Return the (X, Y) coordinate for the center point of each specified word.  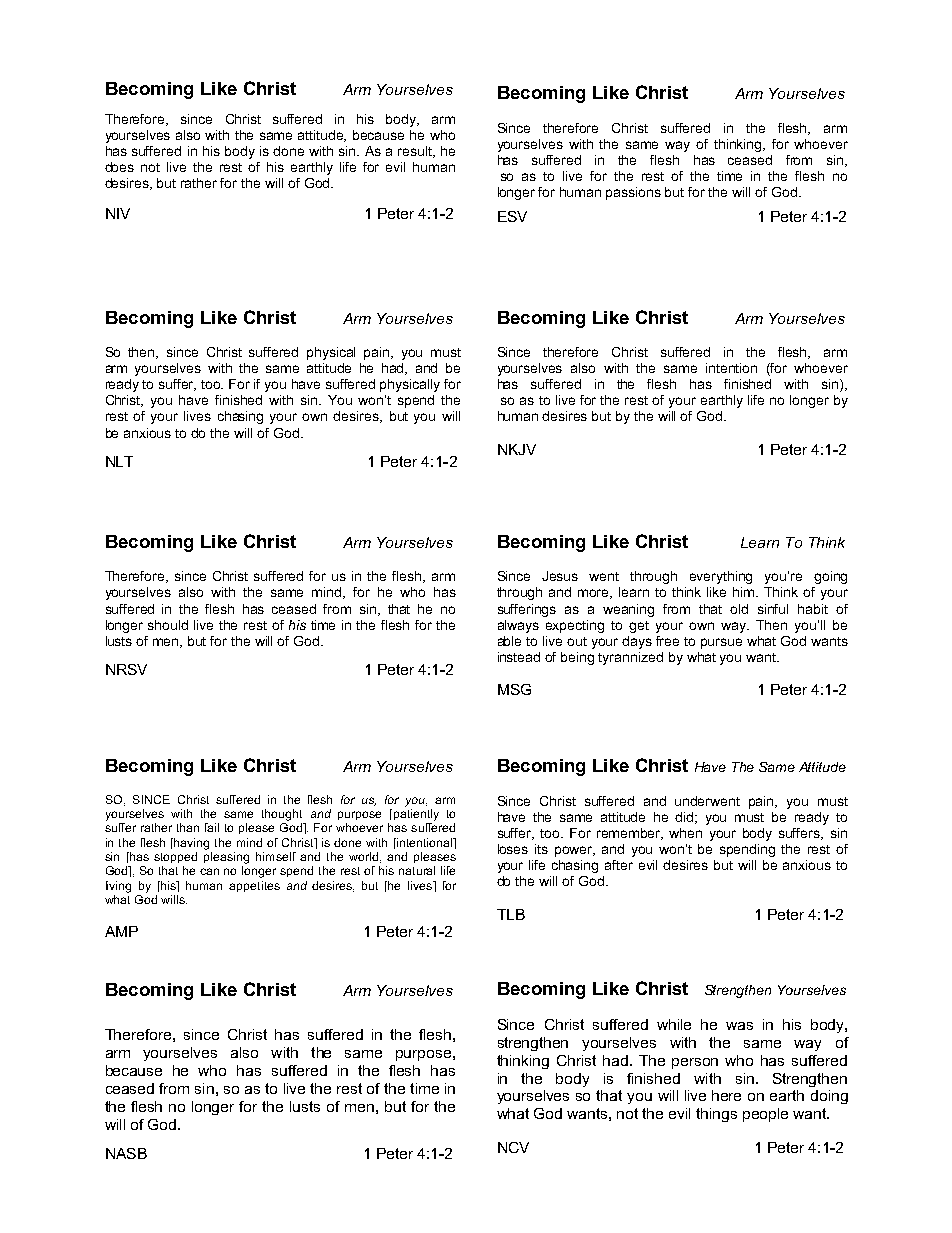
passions (633, 193)
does (119, 167)
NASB (126, 1153)
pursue (721, 643)
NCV (513, 1147)
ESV (512, 216)
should (168, 625)
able (509, 641)
